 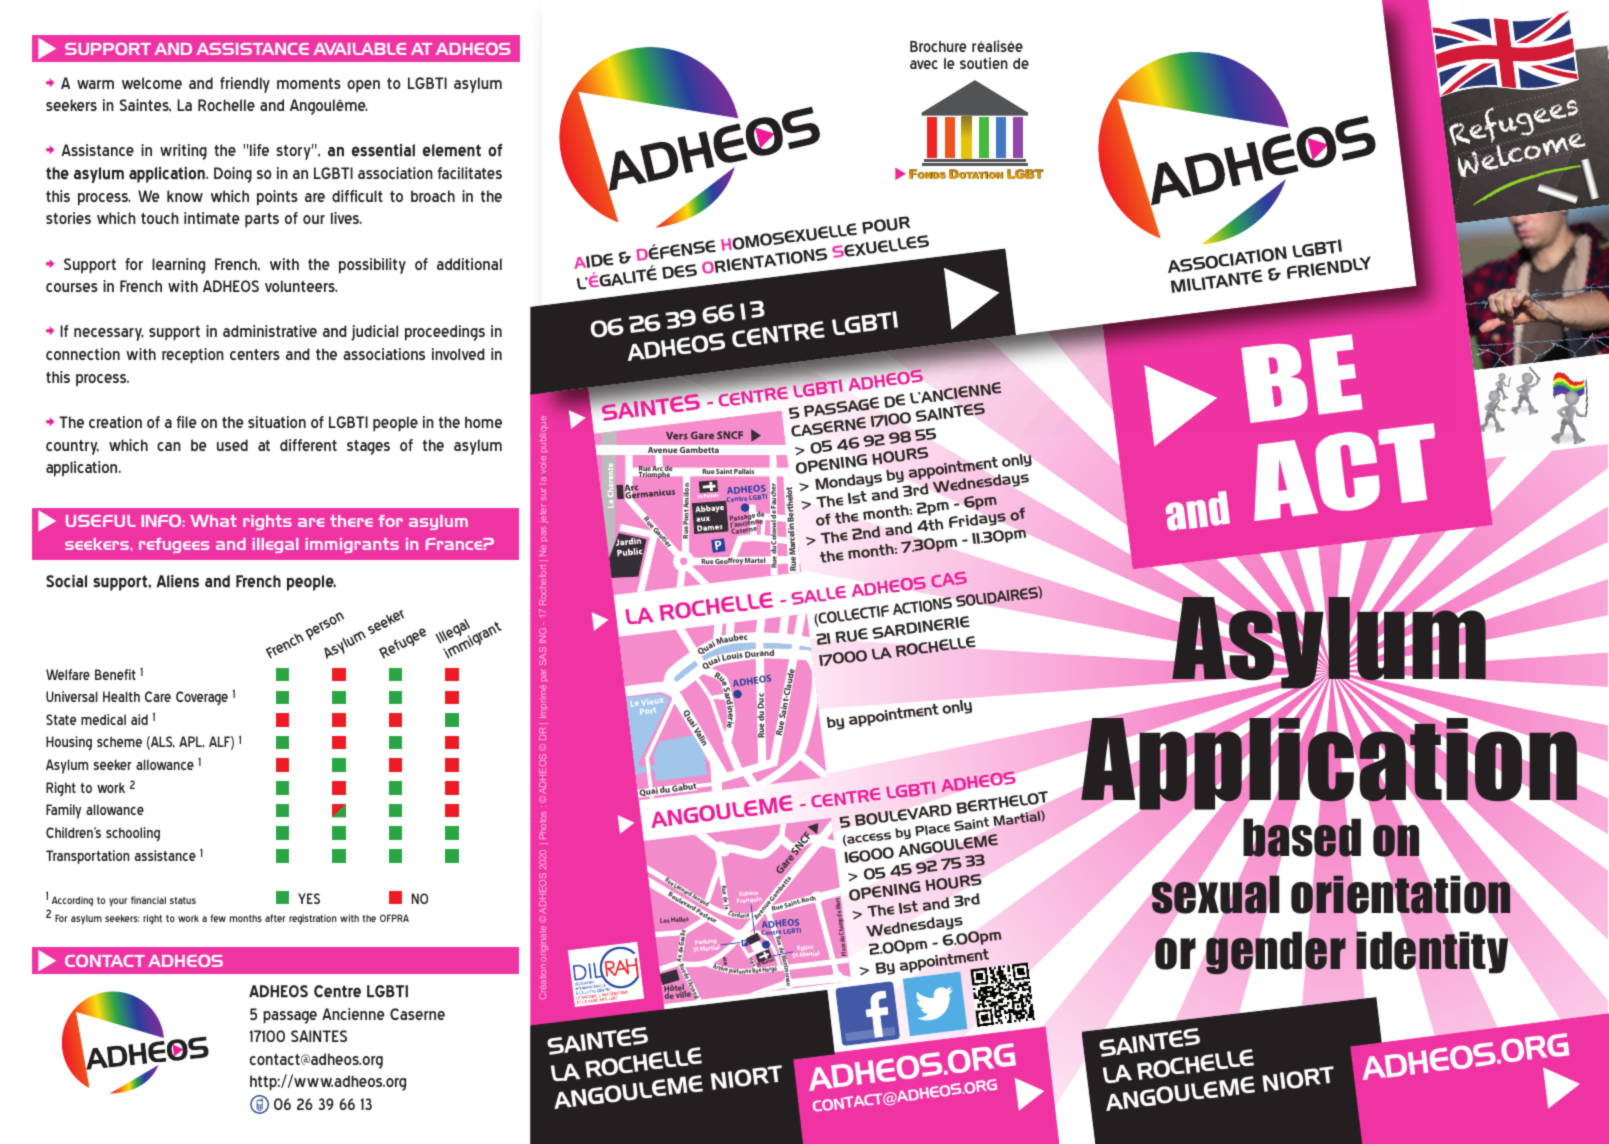 What do you see at coordinates (452, 150) in the screenshot?
I see `element` at bounding box center [452, 150].
